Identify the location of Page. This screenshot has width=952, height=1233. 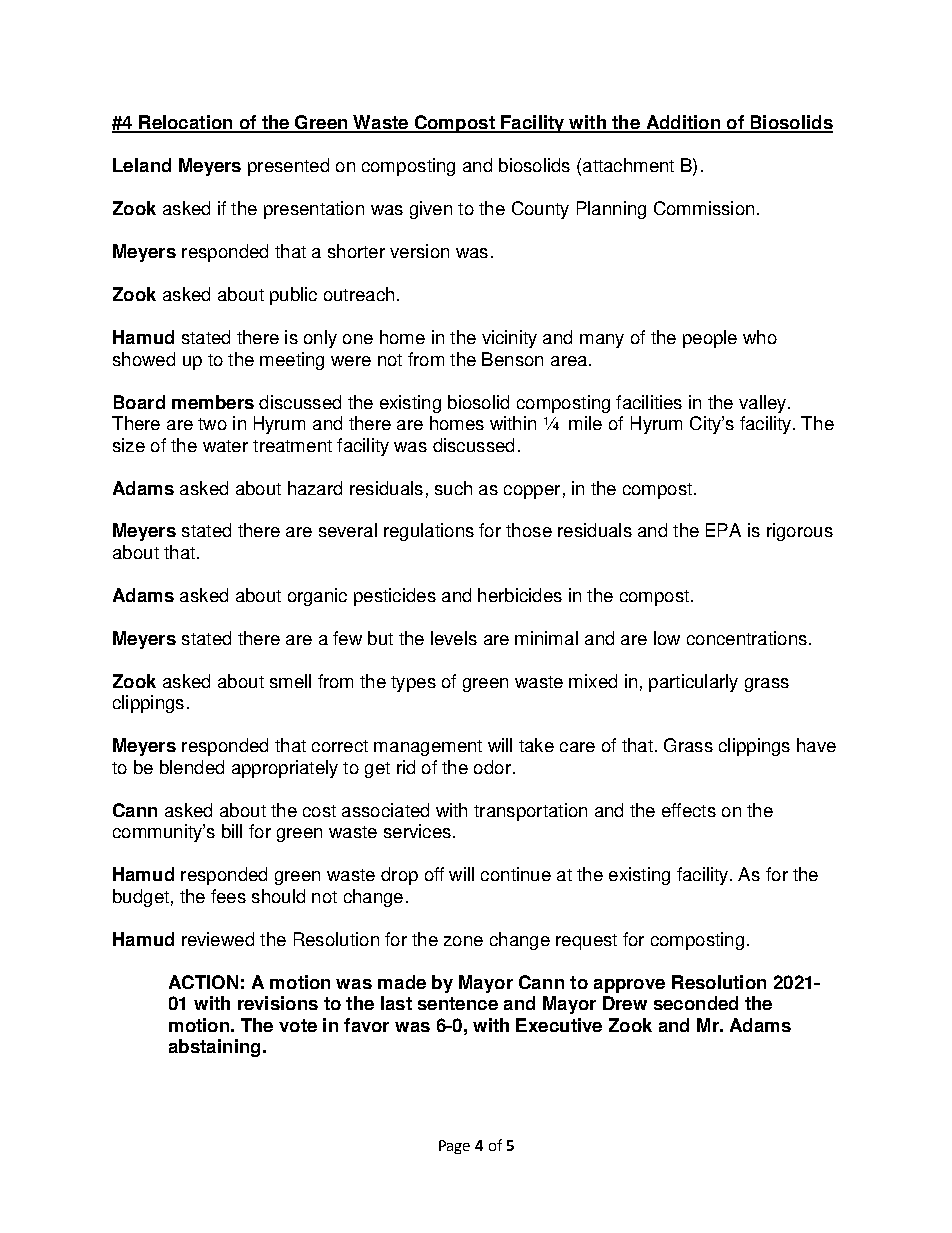
(454, 1147).
